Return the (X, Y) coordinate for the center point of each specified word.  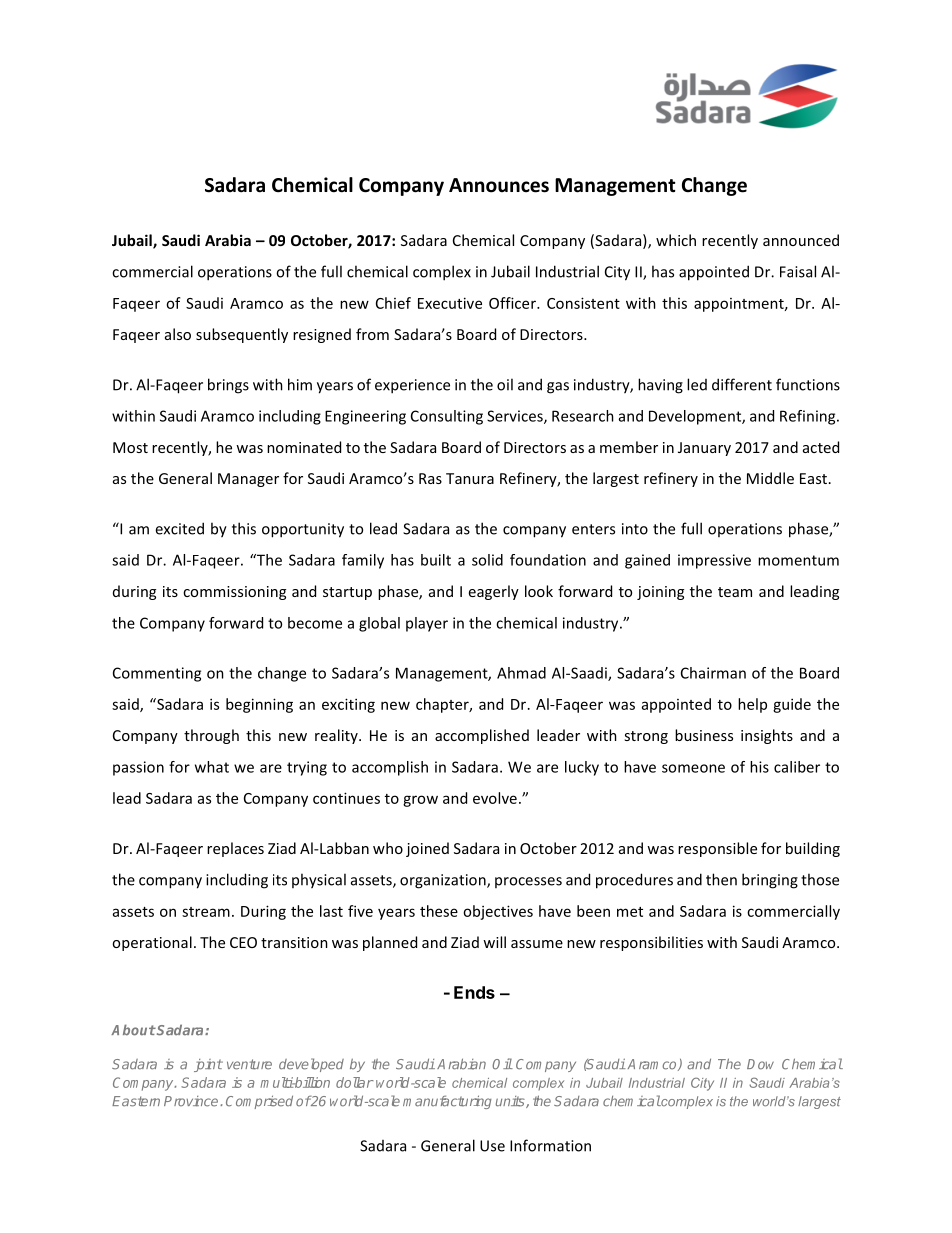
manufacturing (447, 1102)
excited (179, 528)
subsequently (242, 335)
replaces (235, 849)
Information (550, 1145)
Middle (770, 478)
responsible (717, 849)
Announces (499, 185)
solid (487, 560)
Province (192, 1101)
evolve (495, 798)
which (676, 240)
